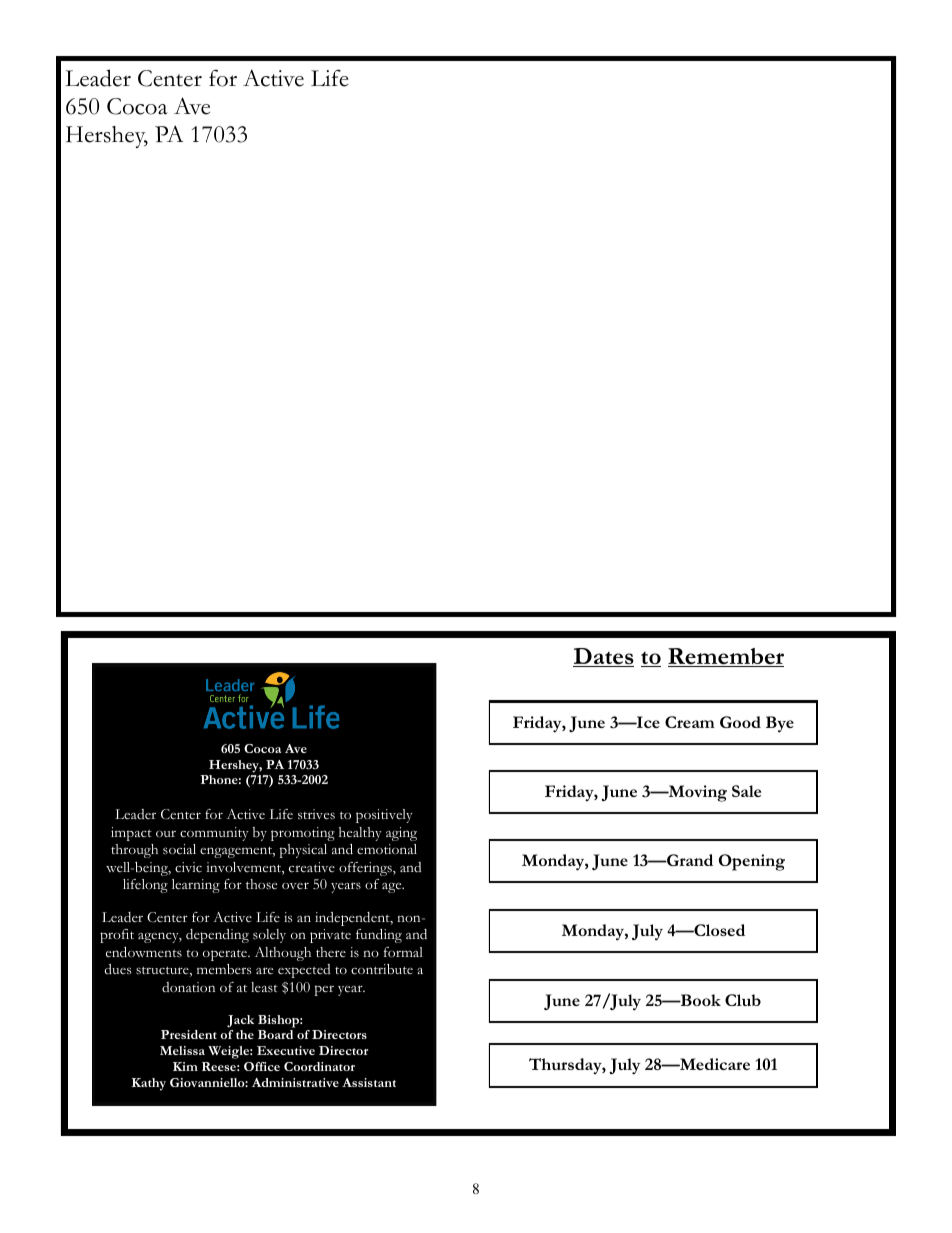  I want to click on Dates, so click(603, 657).
